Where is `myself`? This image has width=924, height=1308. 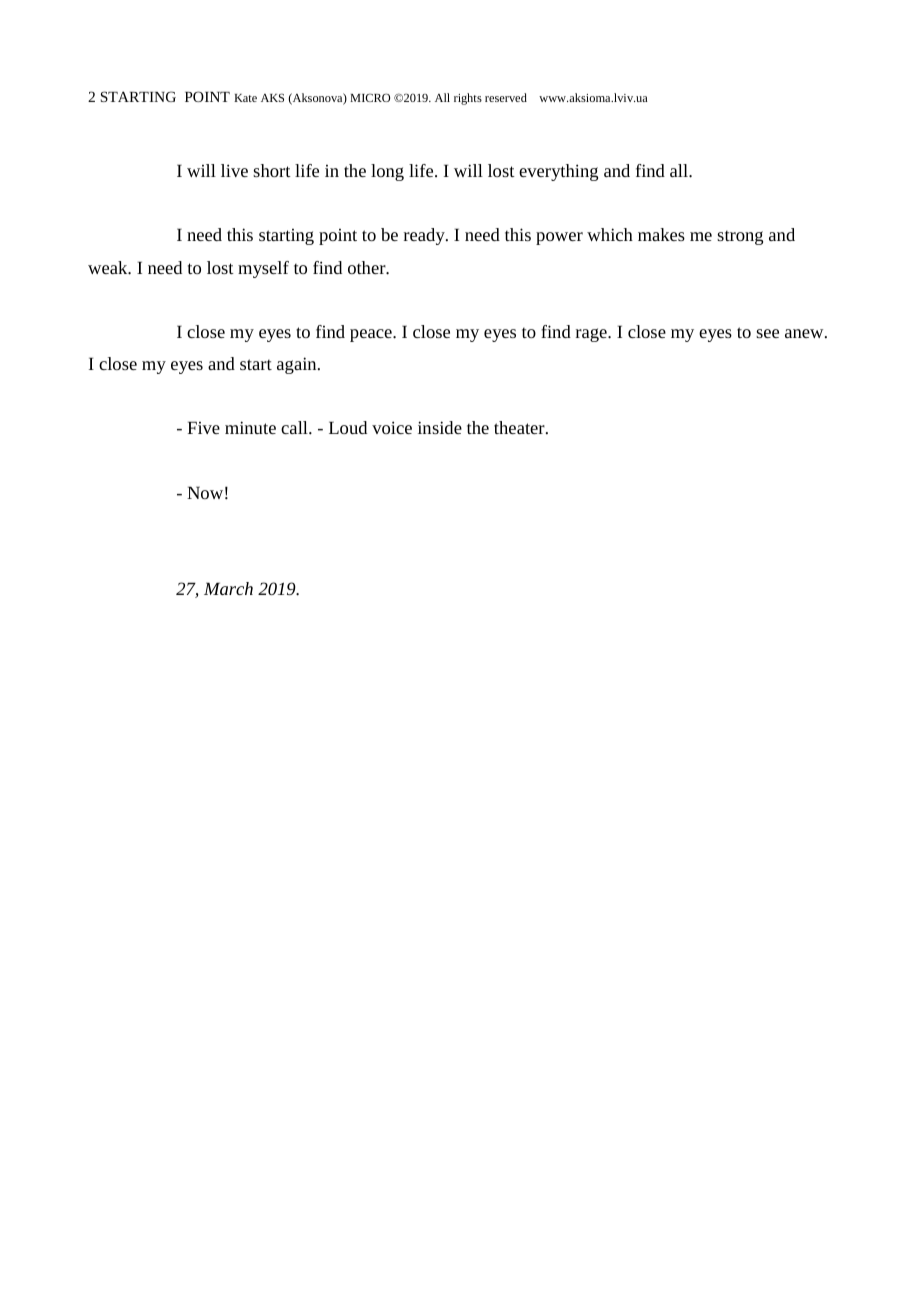 myself is located at coordinates (263, 269).
